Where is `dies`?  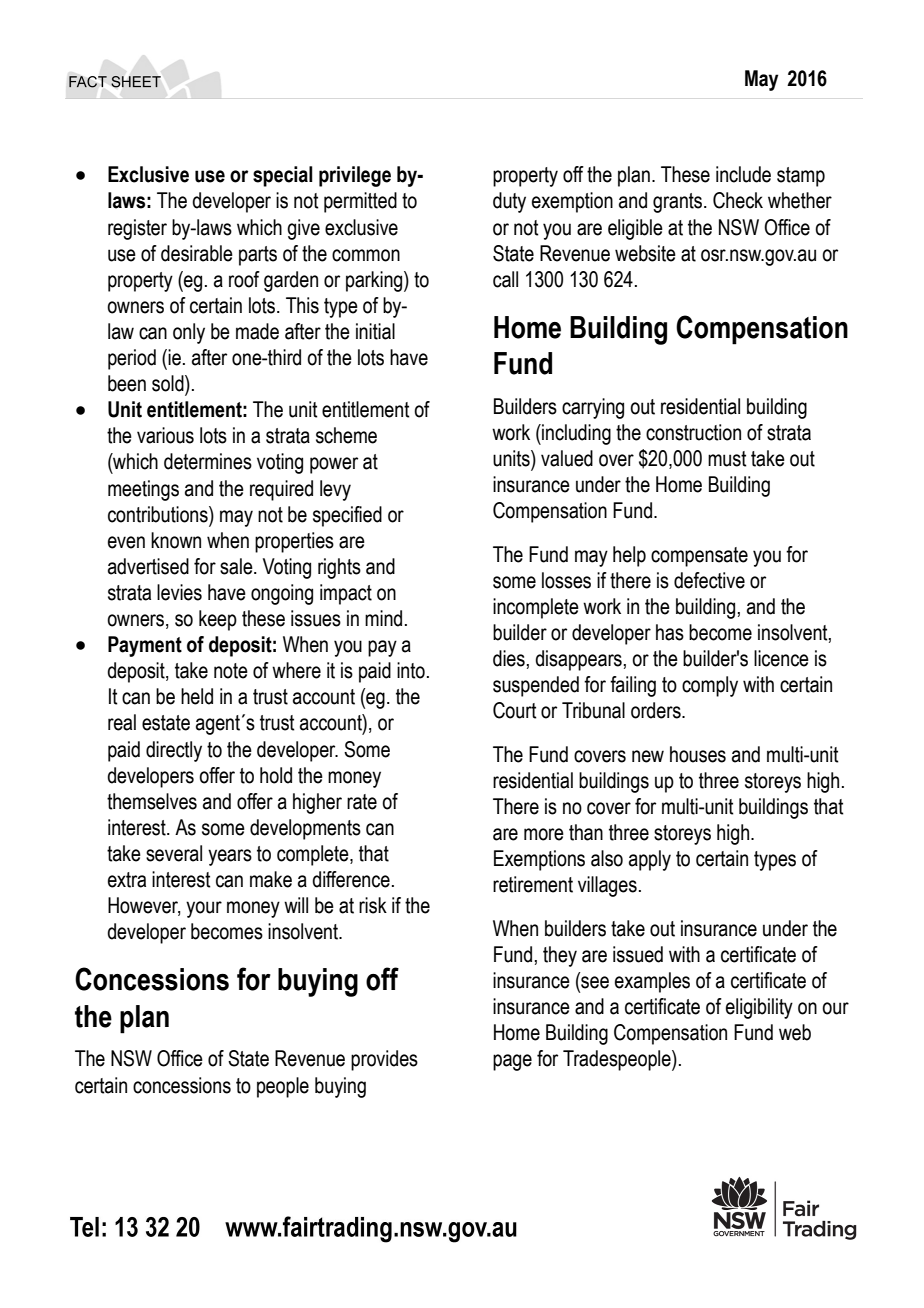 dies is located at coordinates (509, 658).
